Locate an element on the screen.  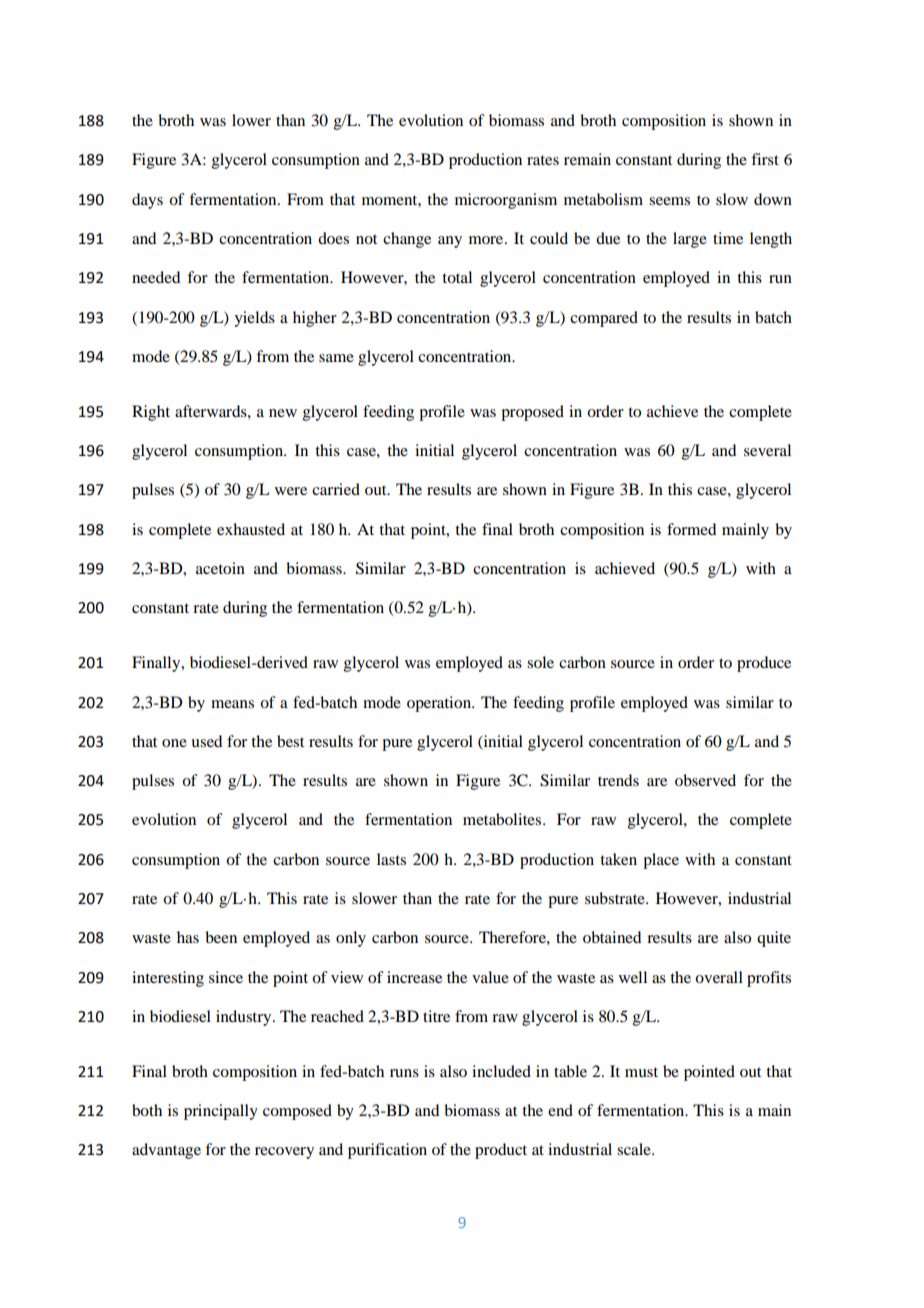
formed is located at coordinates (691, 529).
